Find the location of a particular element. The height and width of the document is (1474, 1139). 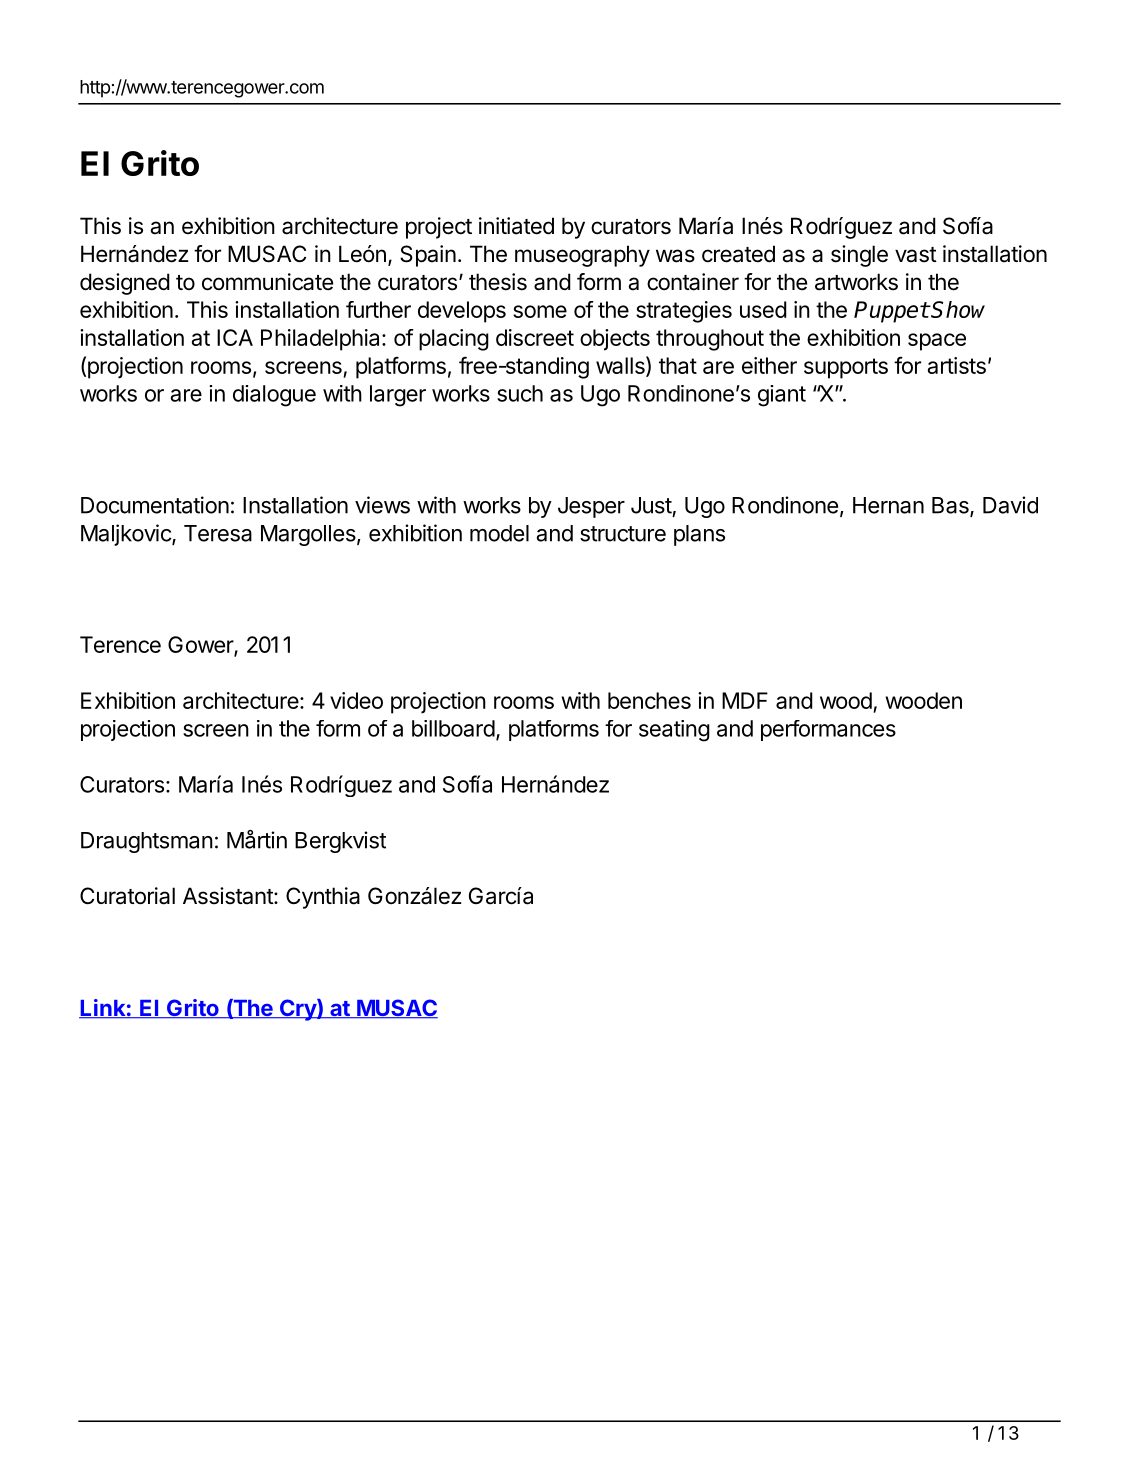

communicate is located at coordinates (267, 282).
